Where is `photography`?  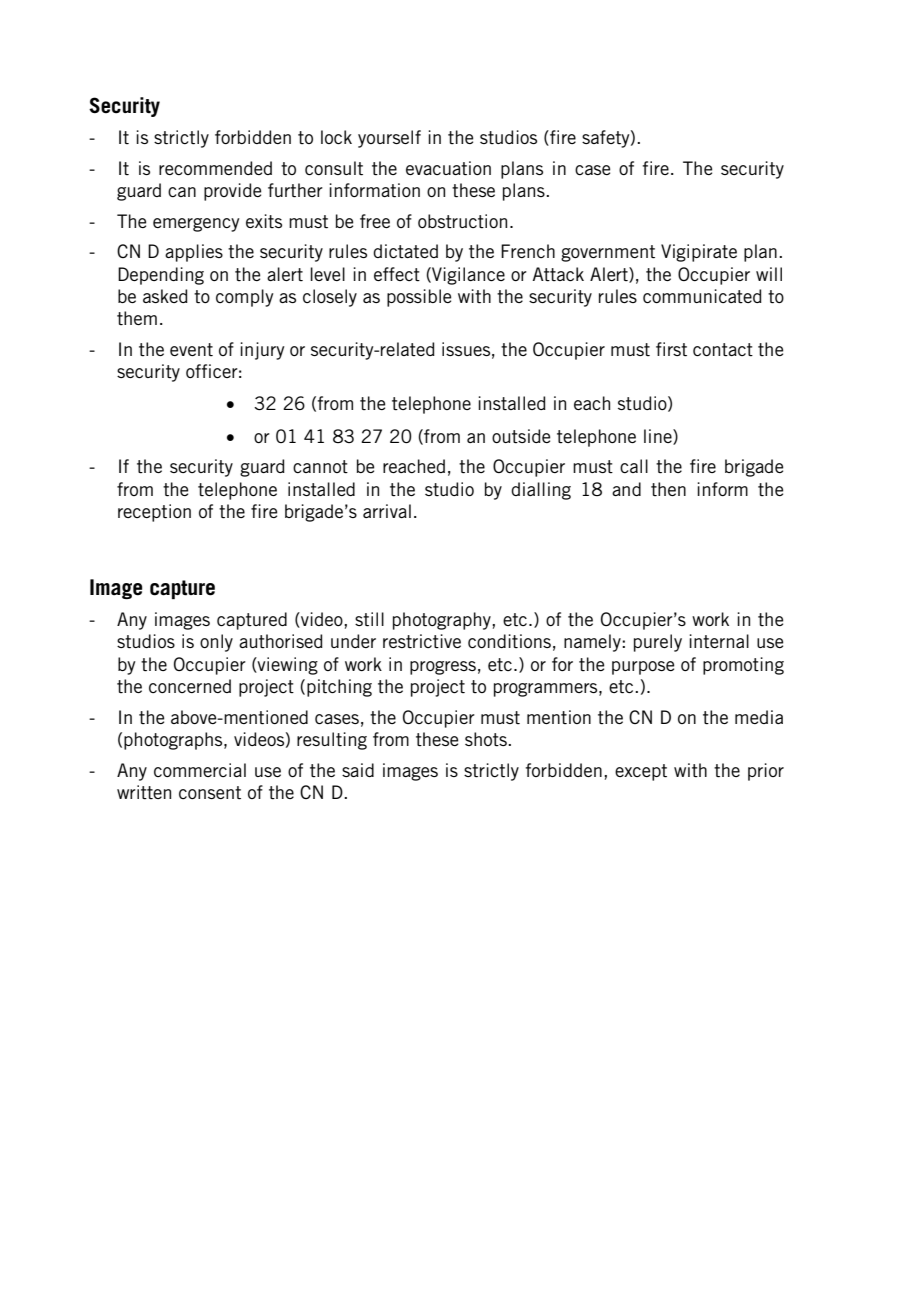 photography is located at coordinates (443, 621).
